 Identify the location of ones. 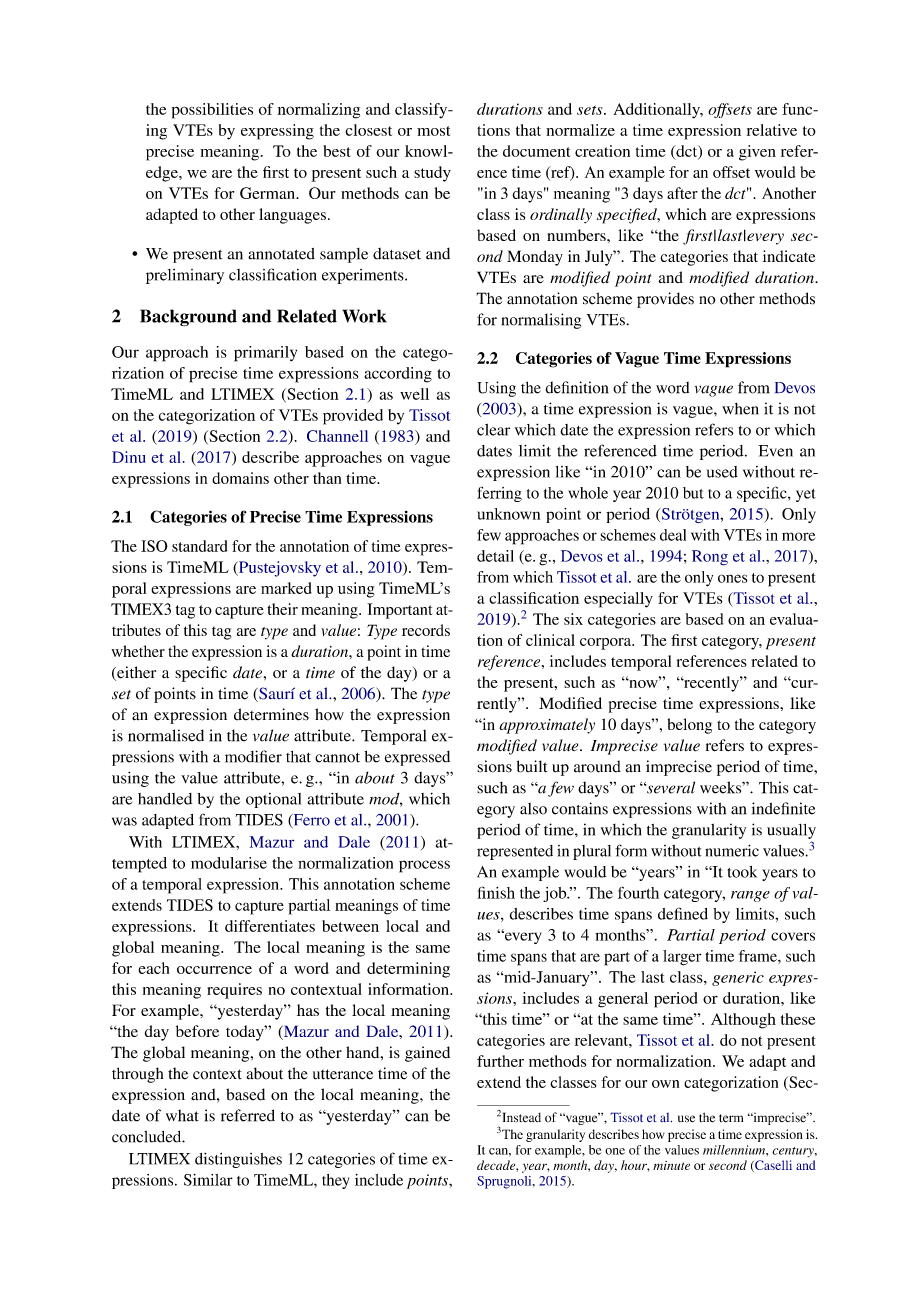
(733, 578).
